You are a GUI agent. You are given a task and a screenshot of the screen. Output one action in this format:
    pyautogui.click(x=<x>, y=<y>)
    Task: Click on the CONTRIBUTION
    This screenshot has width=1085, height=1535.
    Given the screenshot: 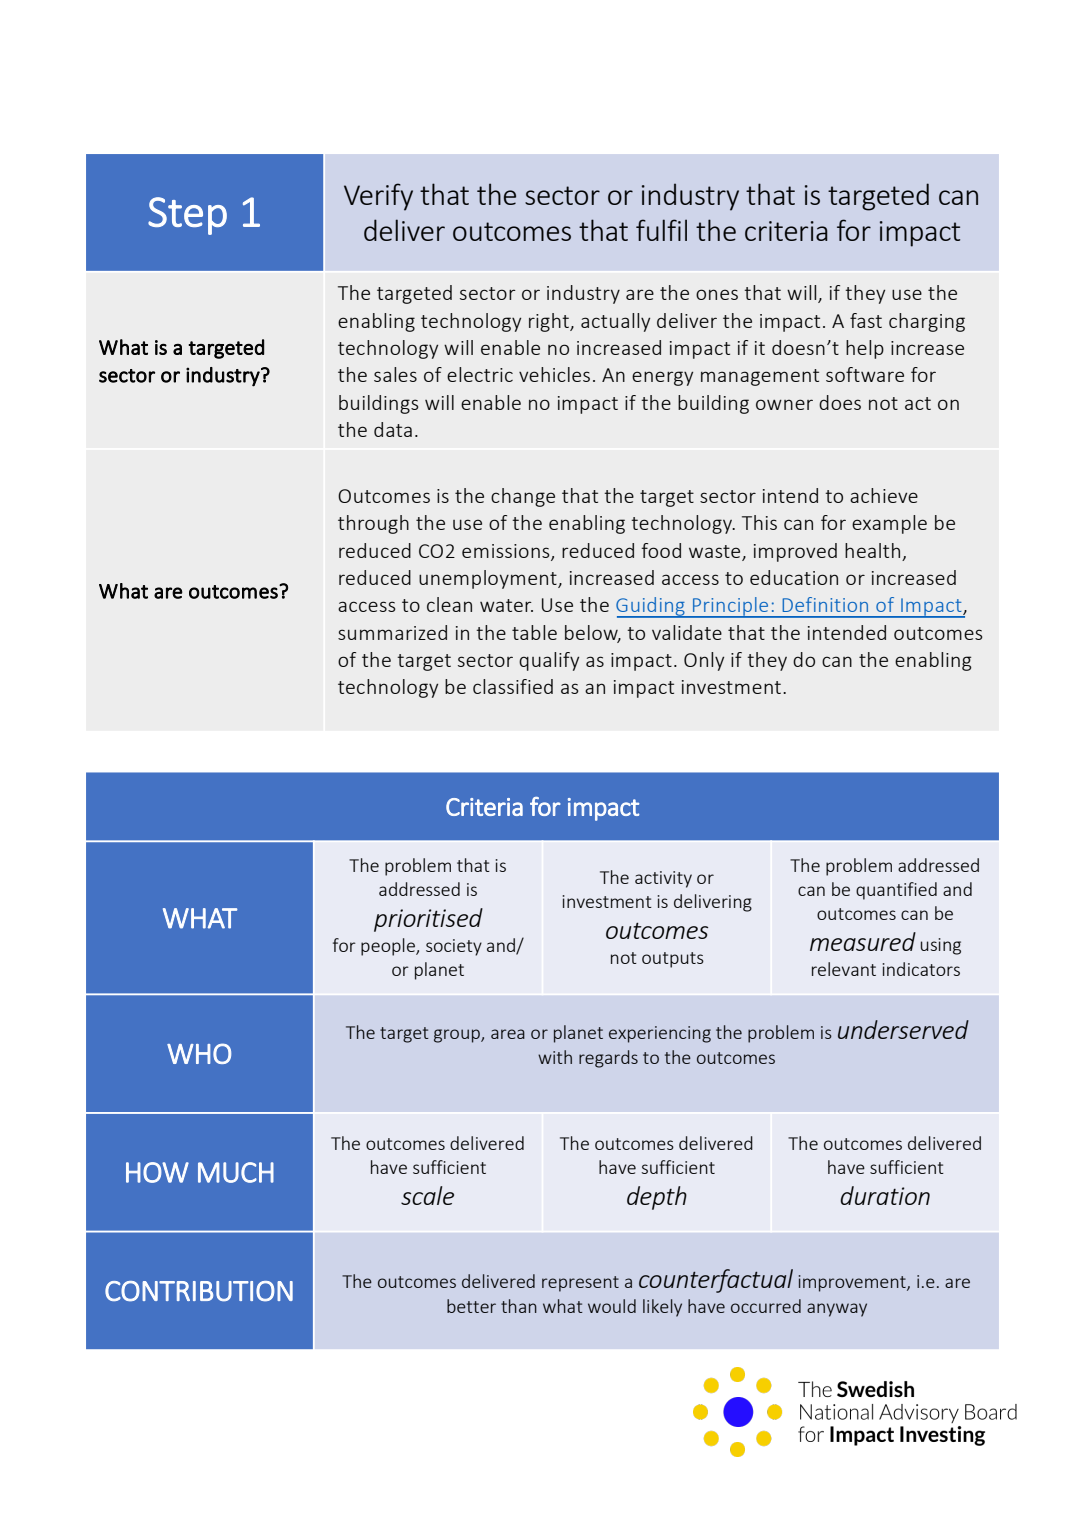 What is the action you would take?
    pyautogui.click(x=199, y=1291)
